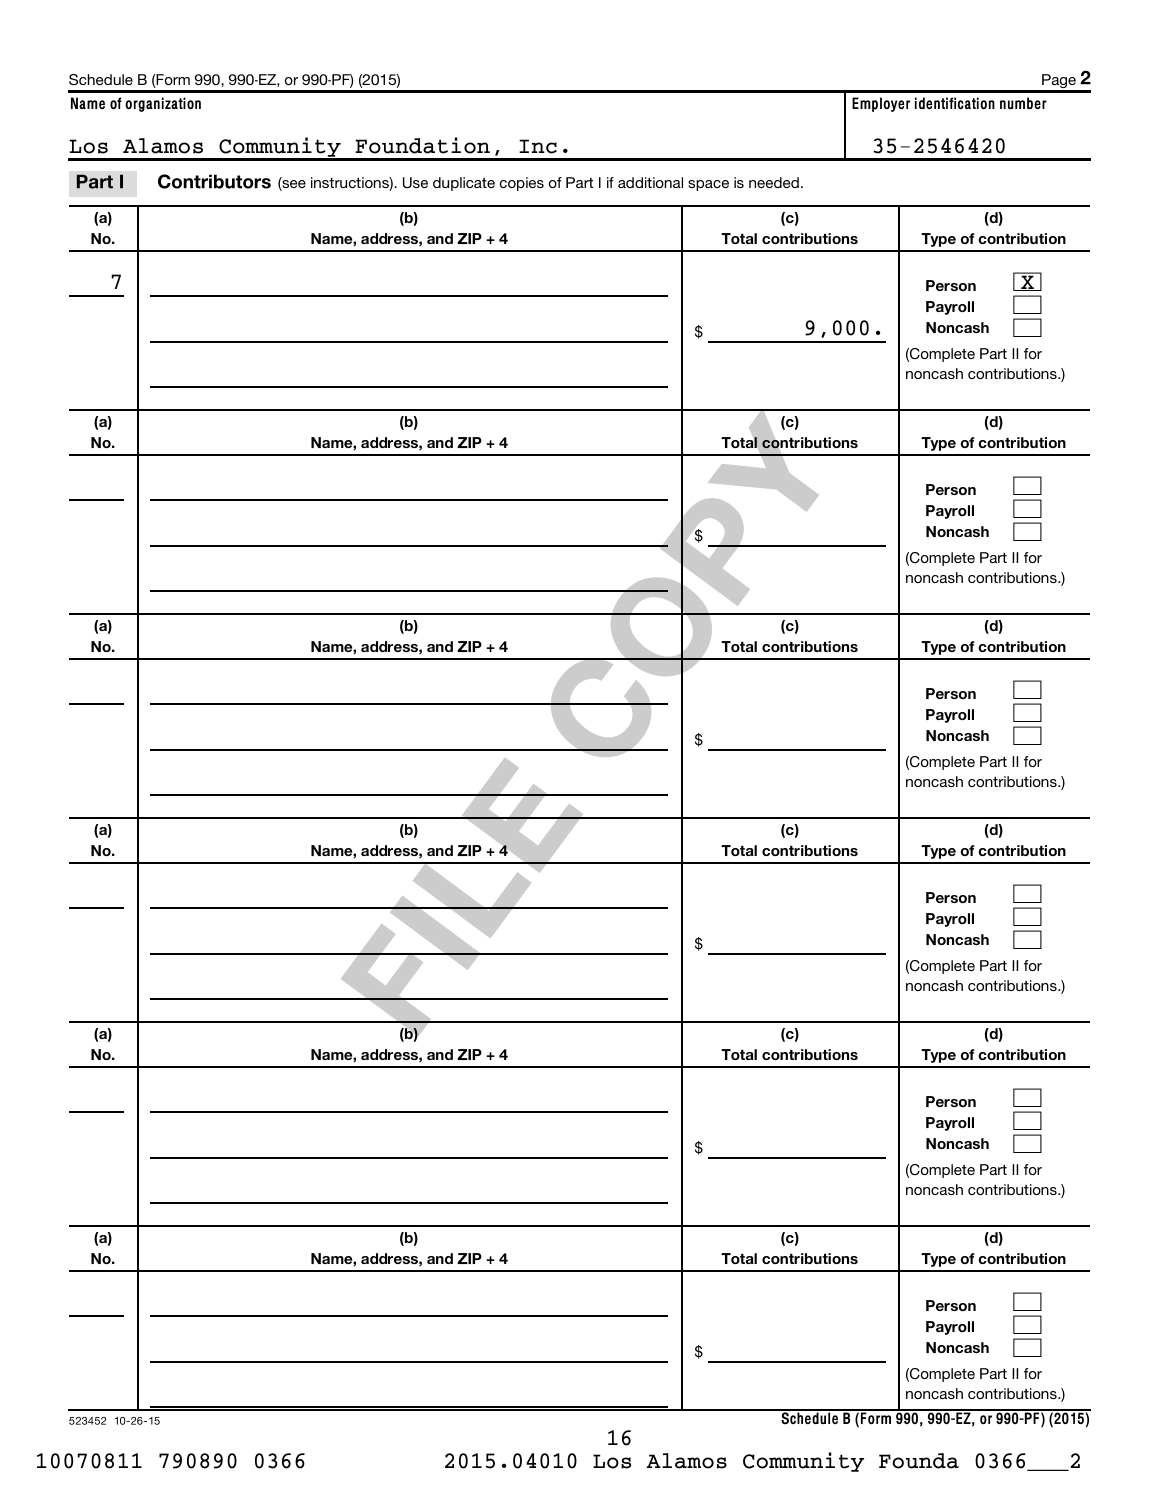 This image has width=1156, height=1496. What do you see at coordinates (881, 104) in the image?
I see `Employer` at bounding box center [881, 104].
